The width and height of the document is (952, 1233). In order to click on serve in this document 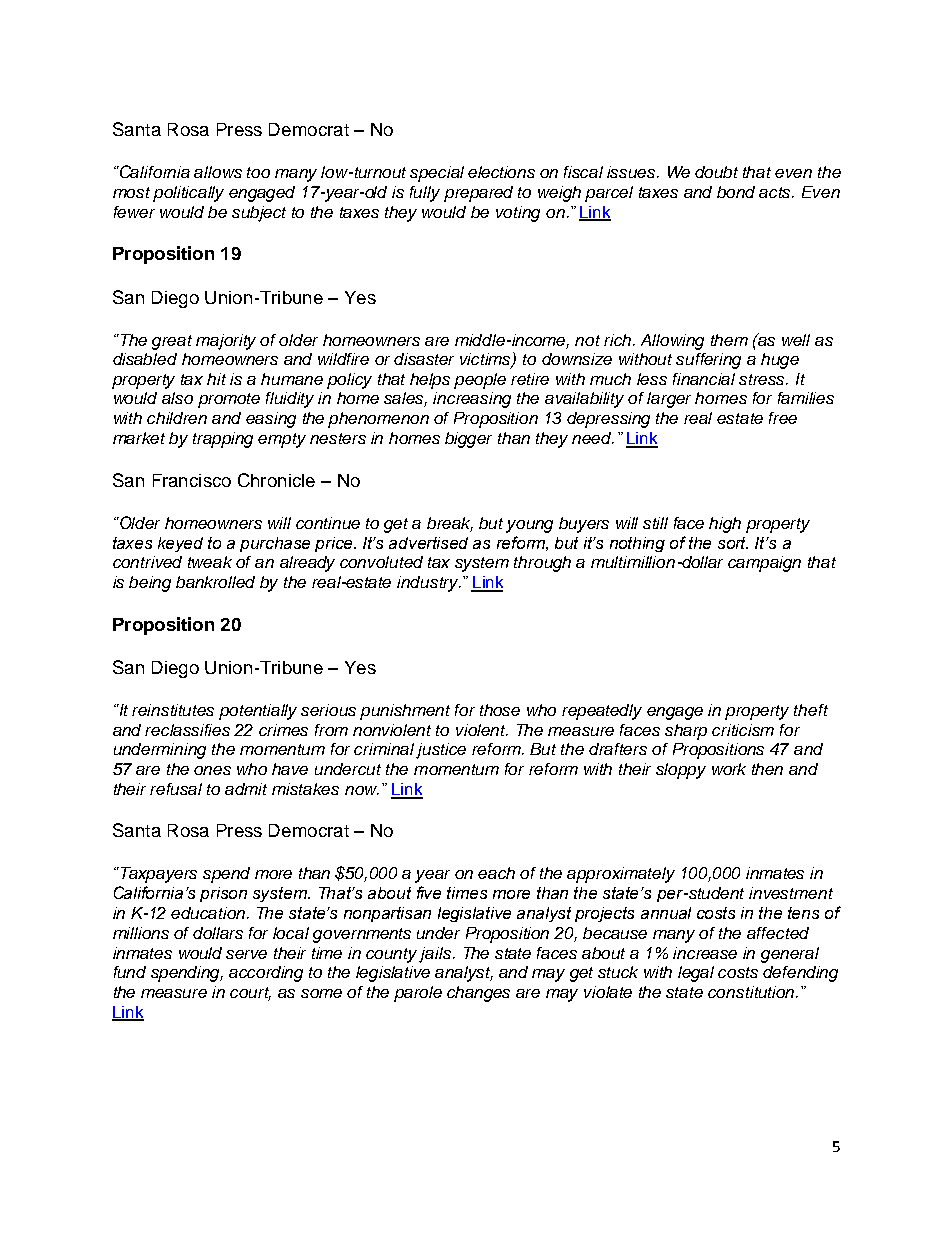, I will do `click(246, 954)`.
